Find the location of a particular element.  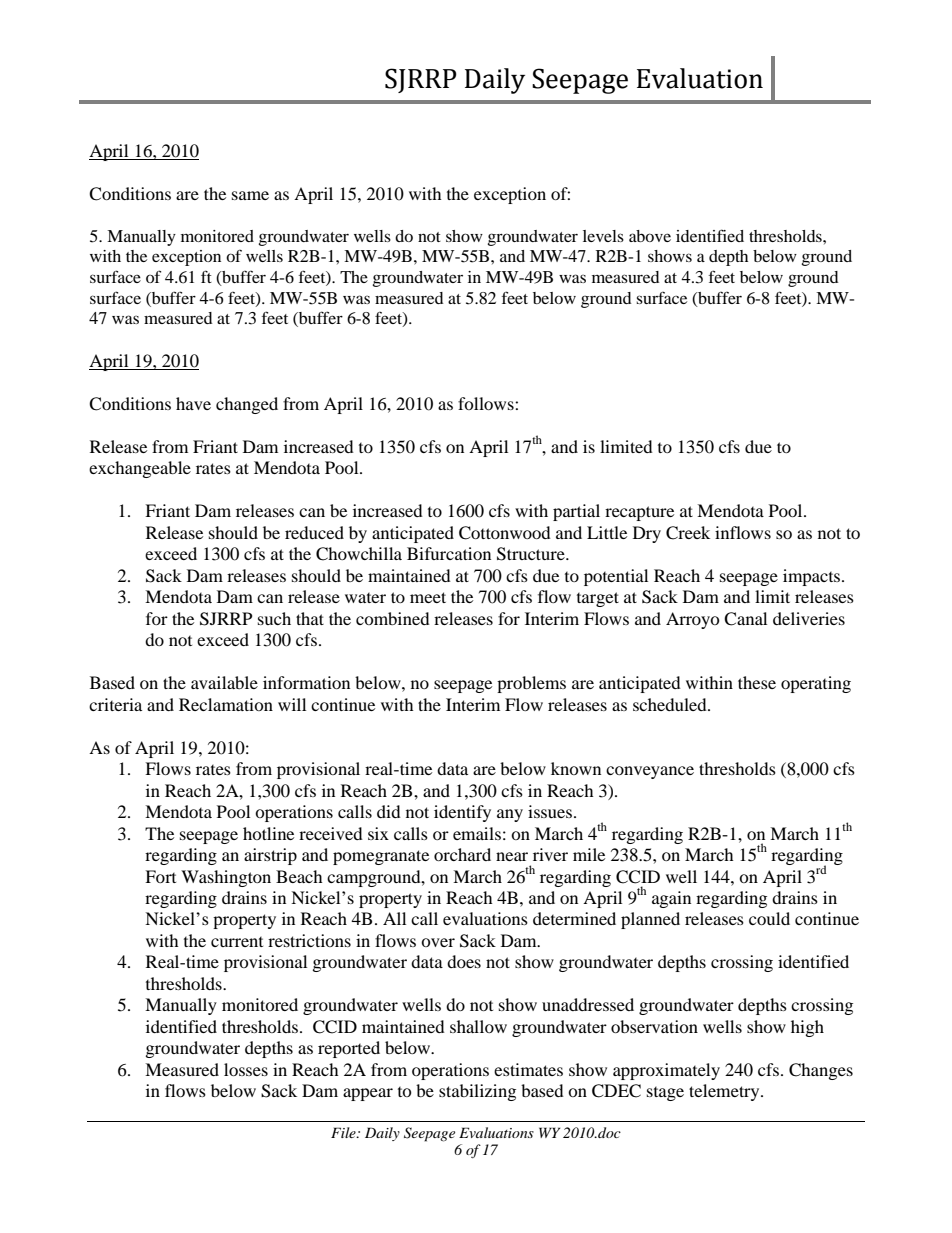

these is located at coordinates (757, 682).
